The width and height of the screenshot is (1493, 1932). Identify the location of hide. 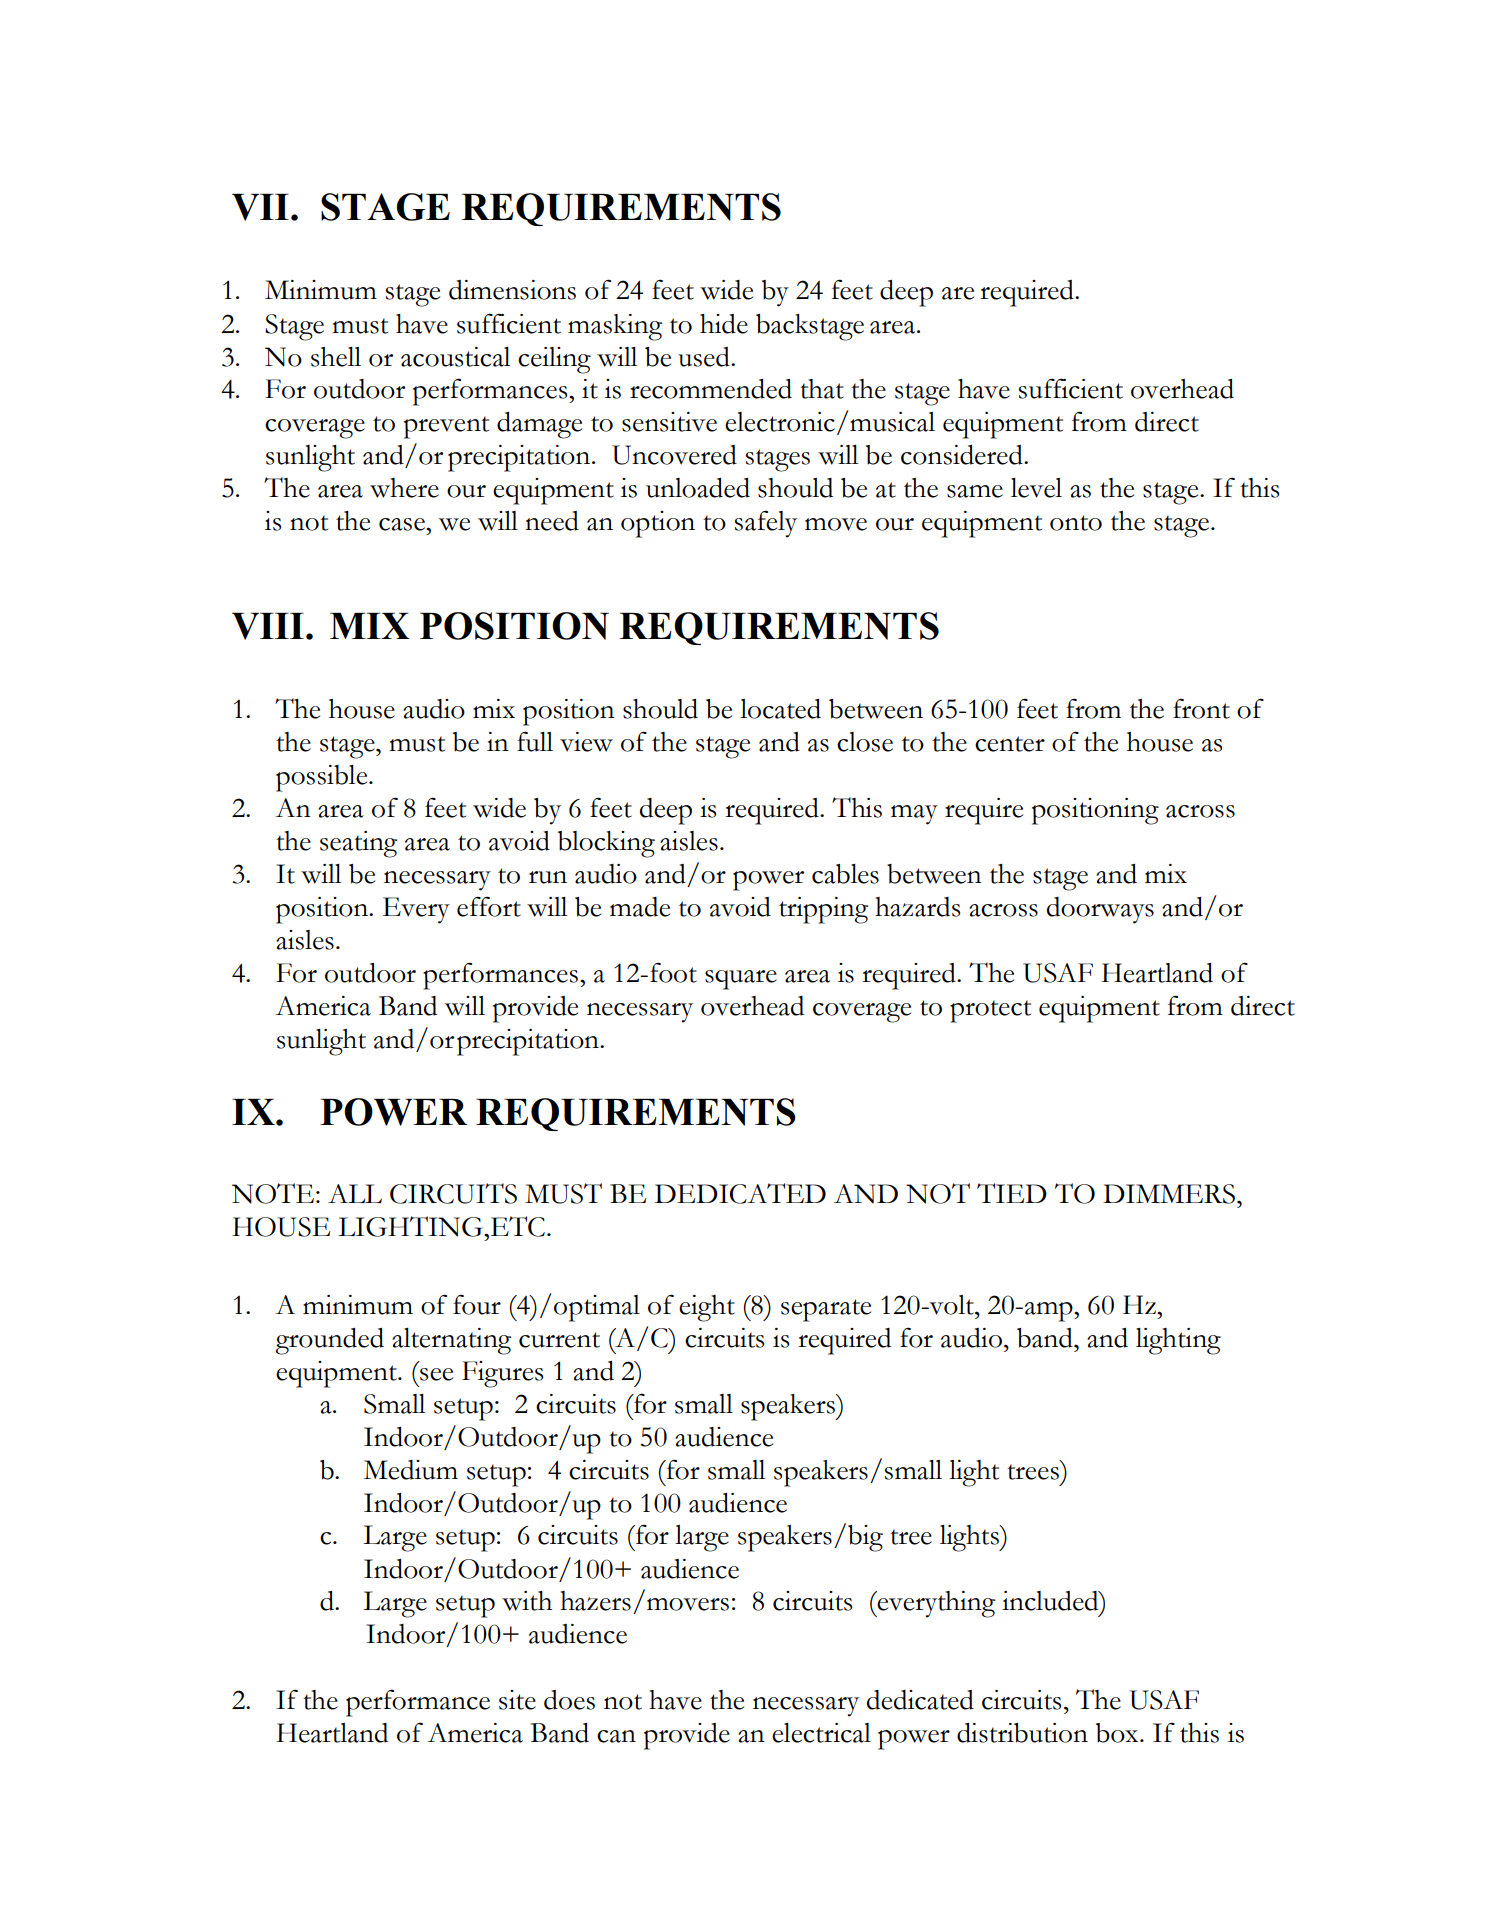
(724, 324).
